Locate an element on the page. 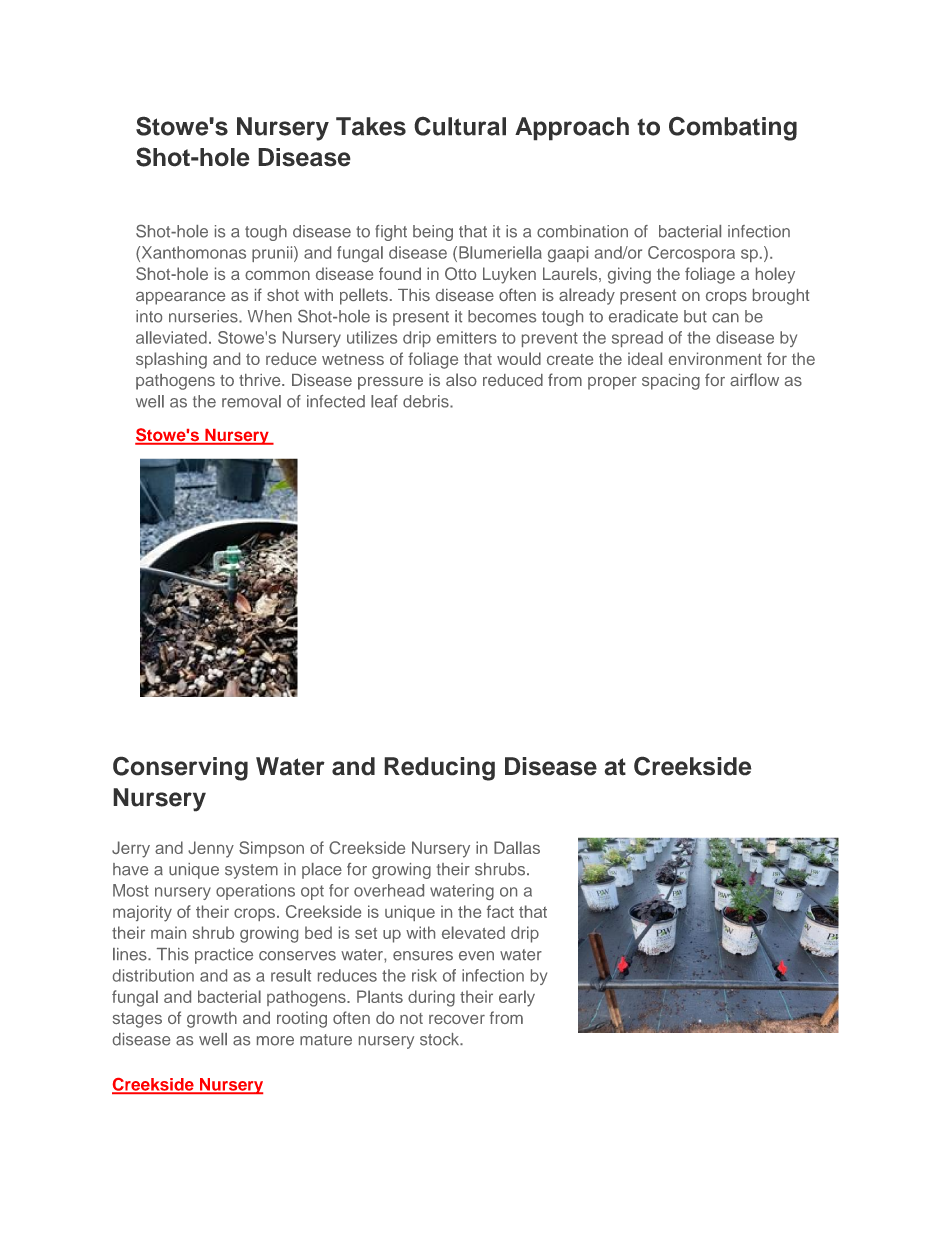 The width and height of the page is (952, 1233). Combating is located at coordinates (733, 128).
